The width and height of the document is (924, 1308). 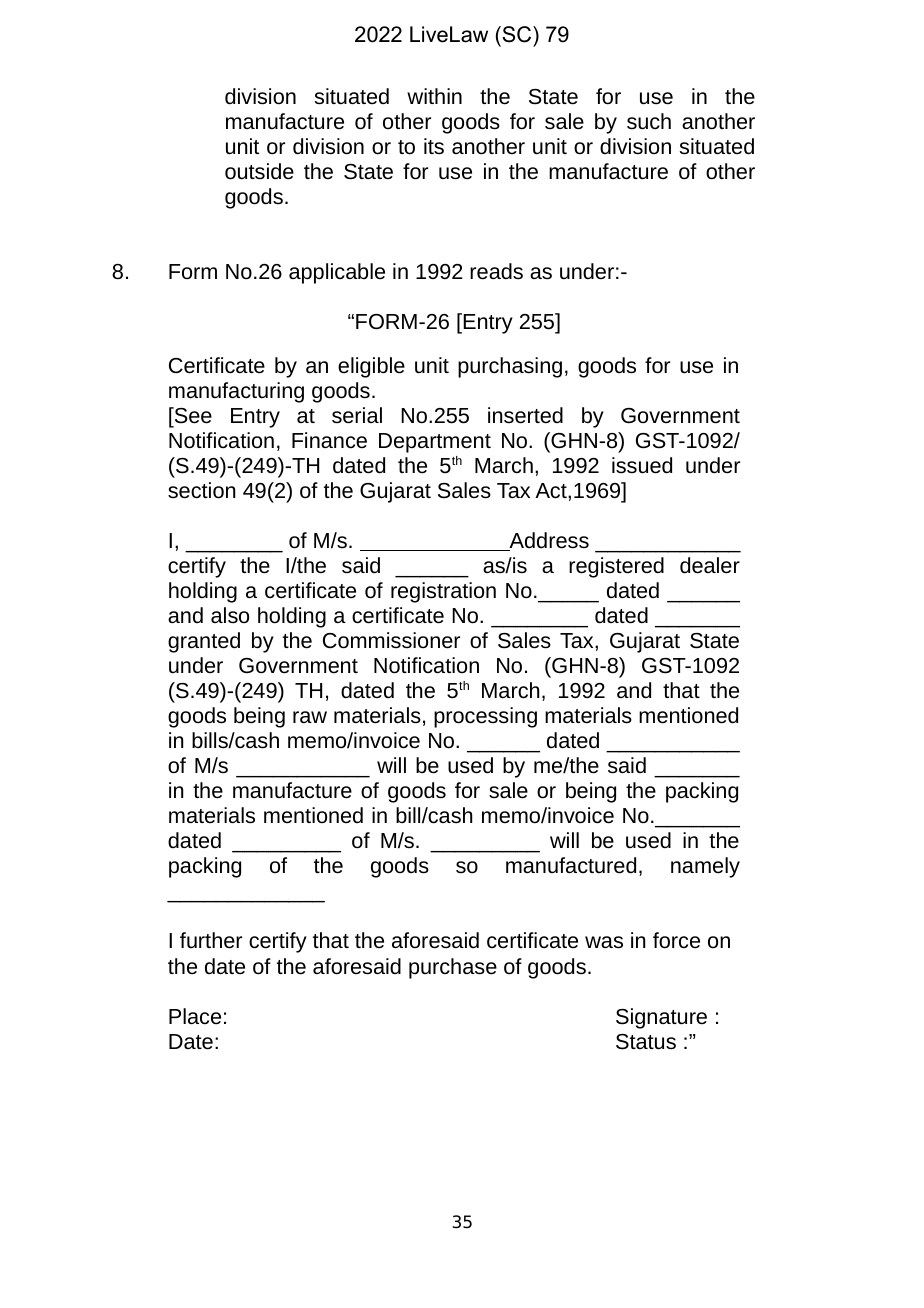 What do you see at coordinates (259, 171) in the document?
I see `outside` at bounding box center [259, 171].
